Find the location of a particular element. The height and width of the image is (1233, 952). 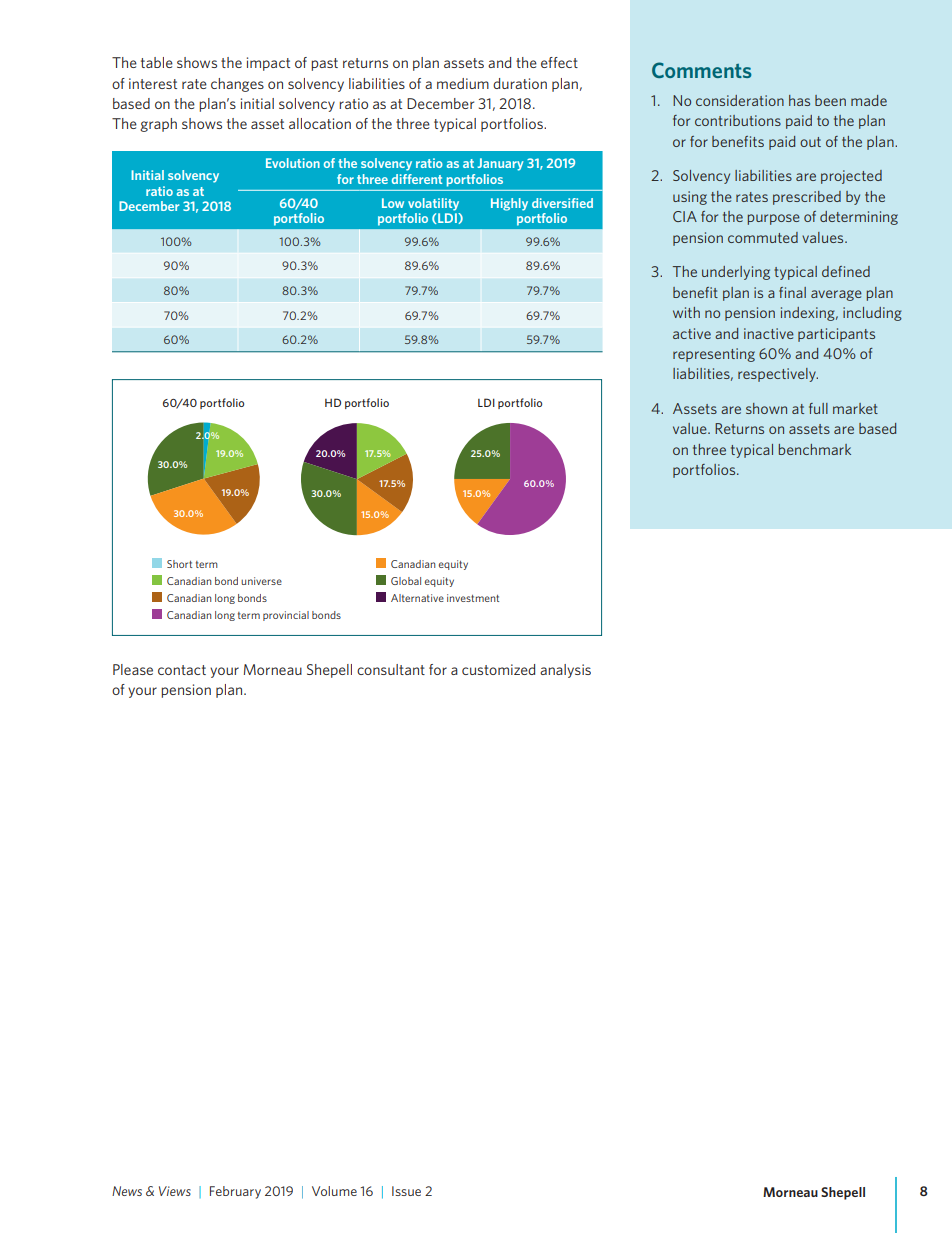

Please is located at coordinates (133, 669).
